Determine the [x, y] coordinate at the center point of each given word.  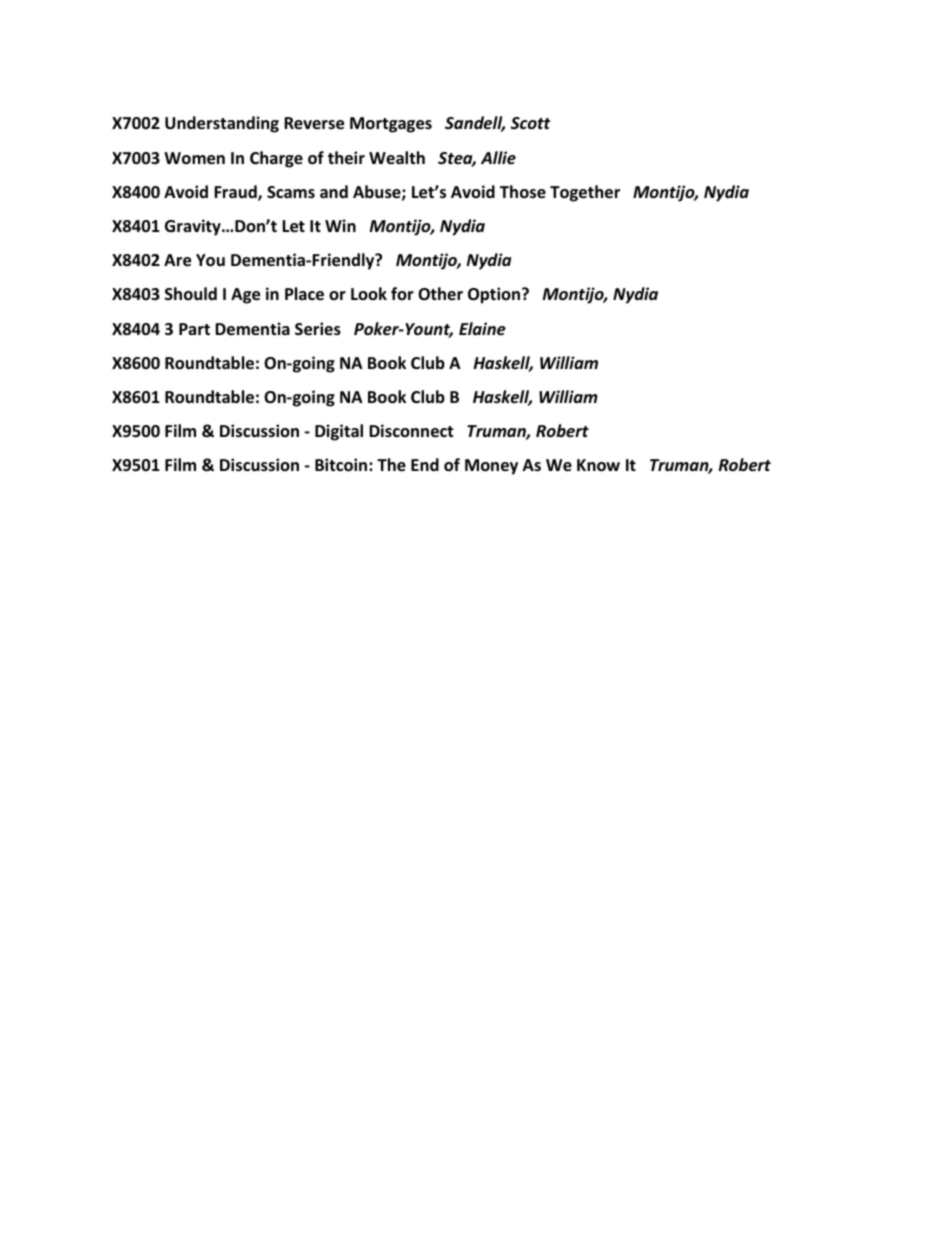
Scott [530, 123]
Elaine [482, 329]
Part [194, 329]
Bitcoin [342, 465]
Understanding [222, 124]
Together [585, 193]
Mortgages [391, 125]
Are [177, 260]
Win [340, 225]
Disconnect [411, 431]
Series [318, 329]
